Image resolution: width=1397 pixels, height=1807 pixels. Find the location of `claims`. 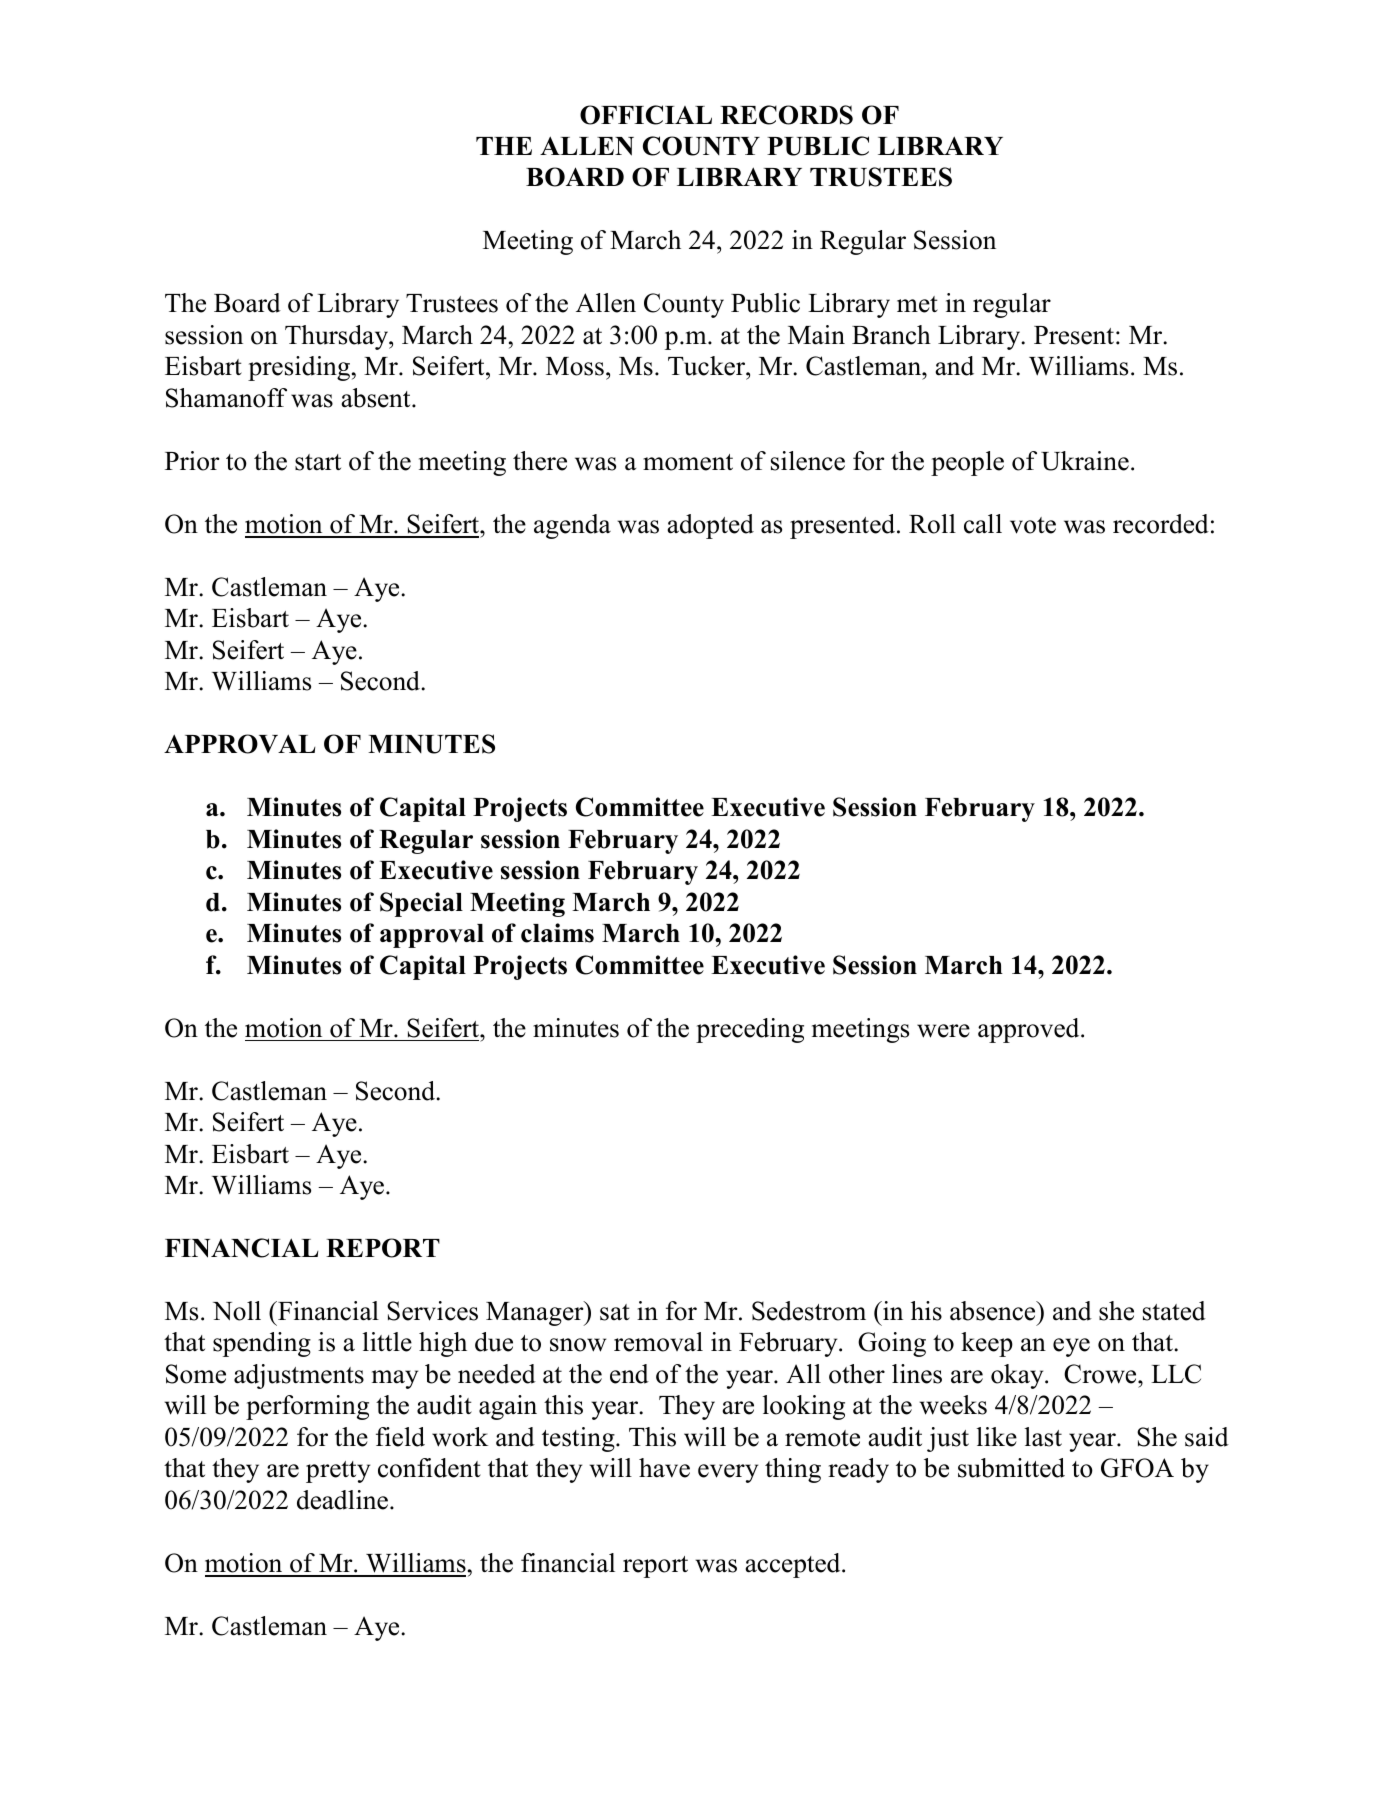

claims is located at coordinates (557, 933).
